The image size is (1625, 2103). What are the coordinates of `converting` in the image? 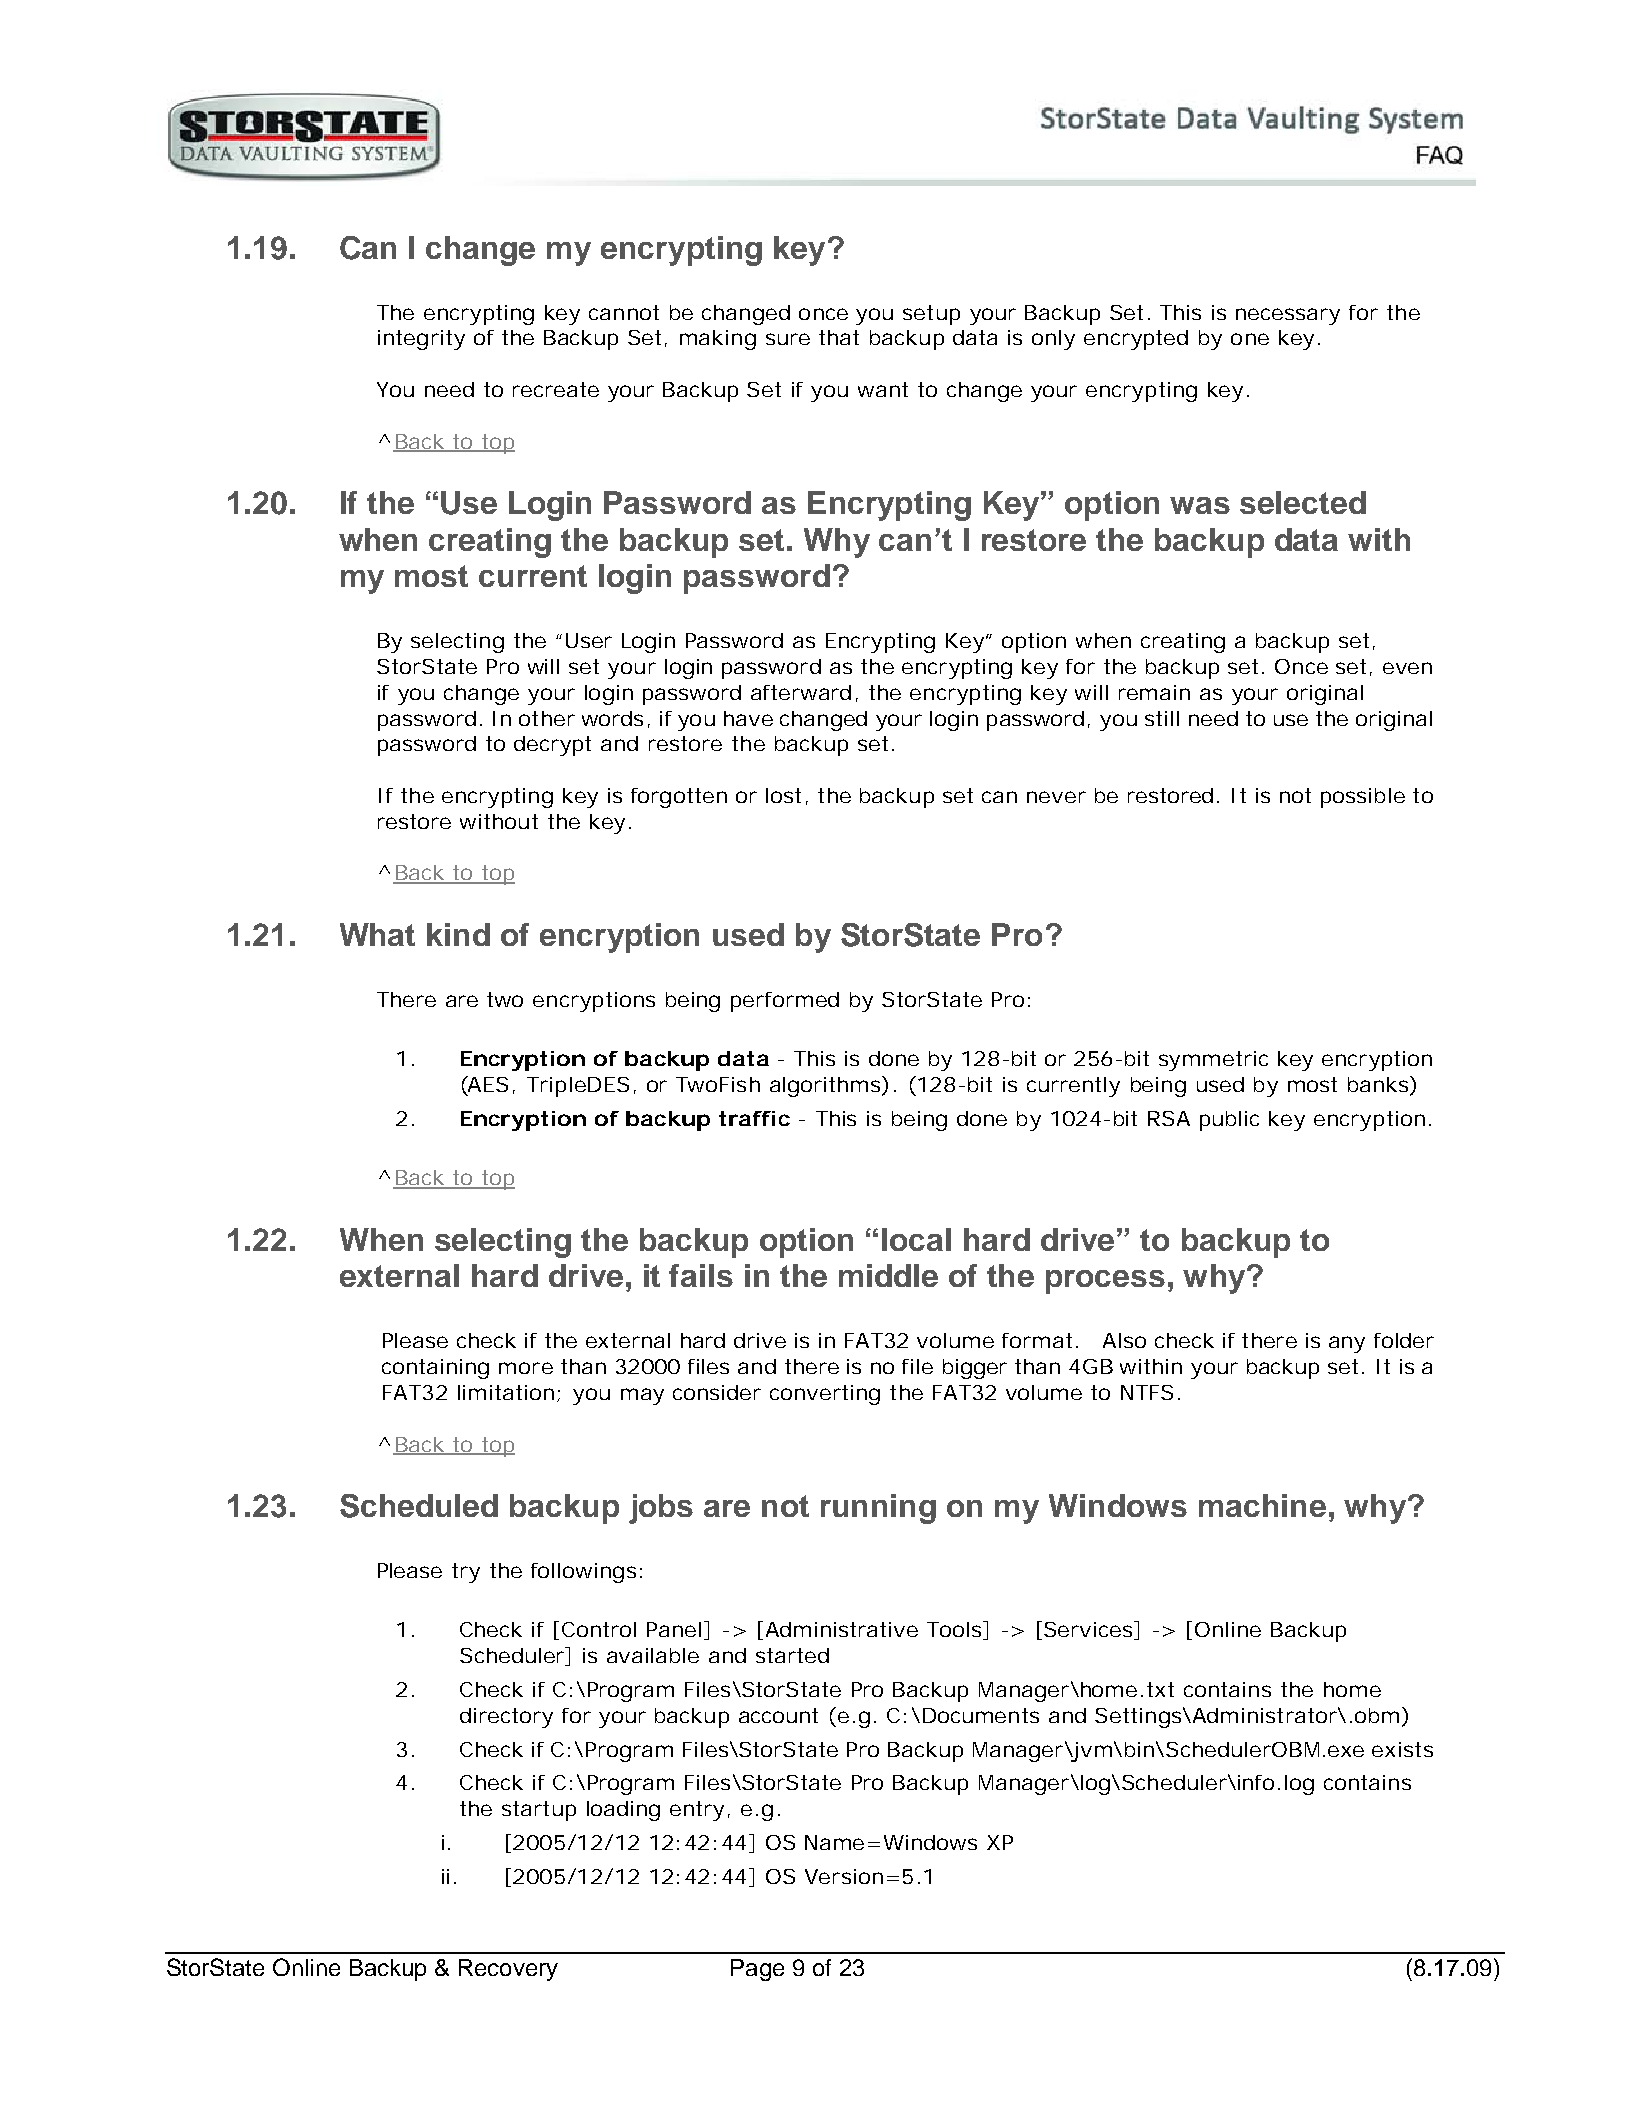 It's located at (825, 1395).
